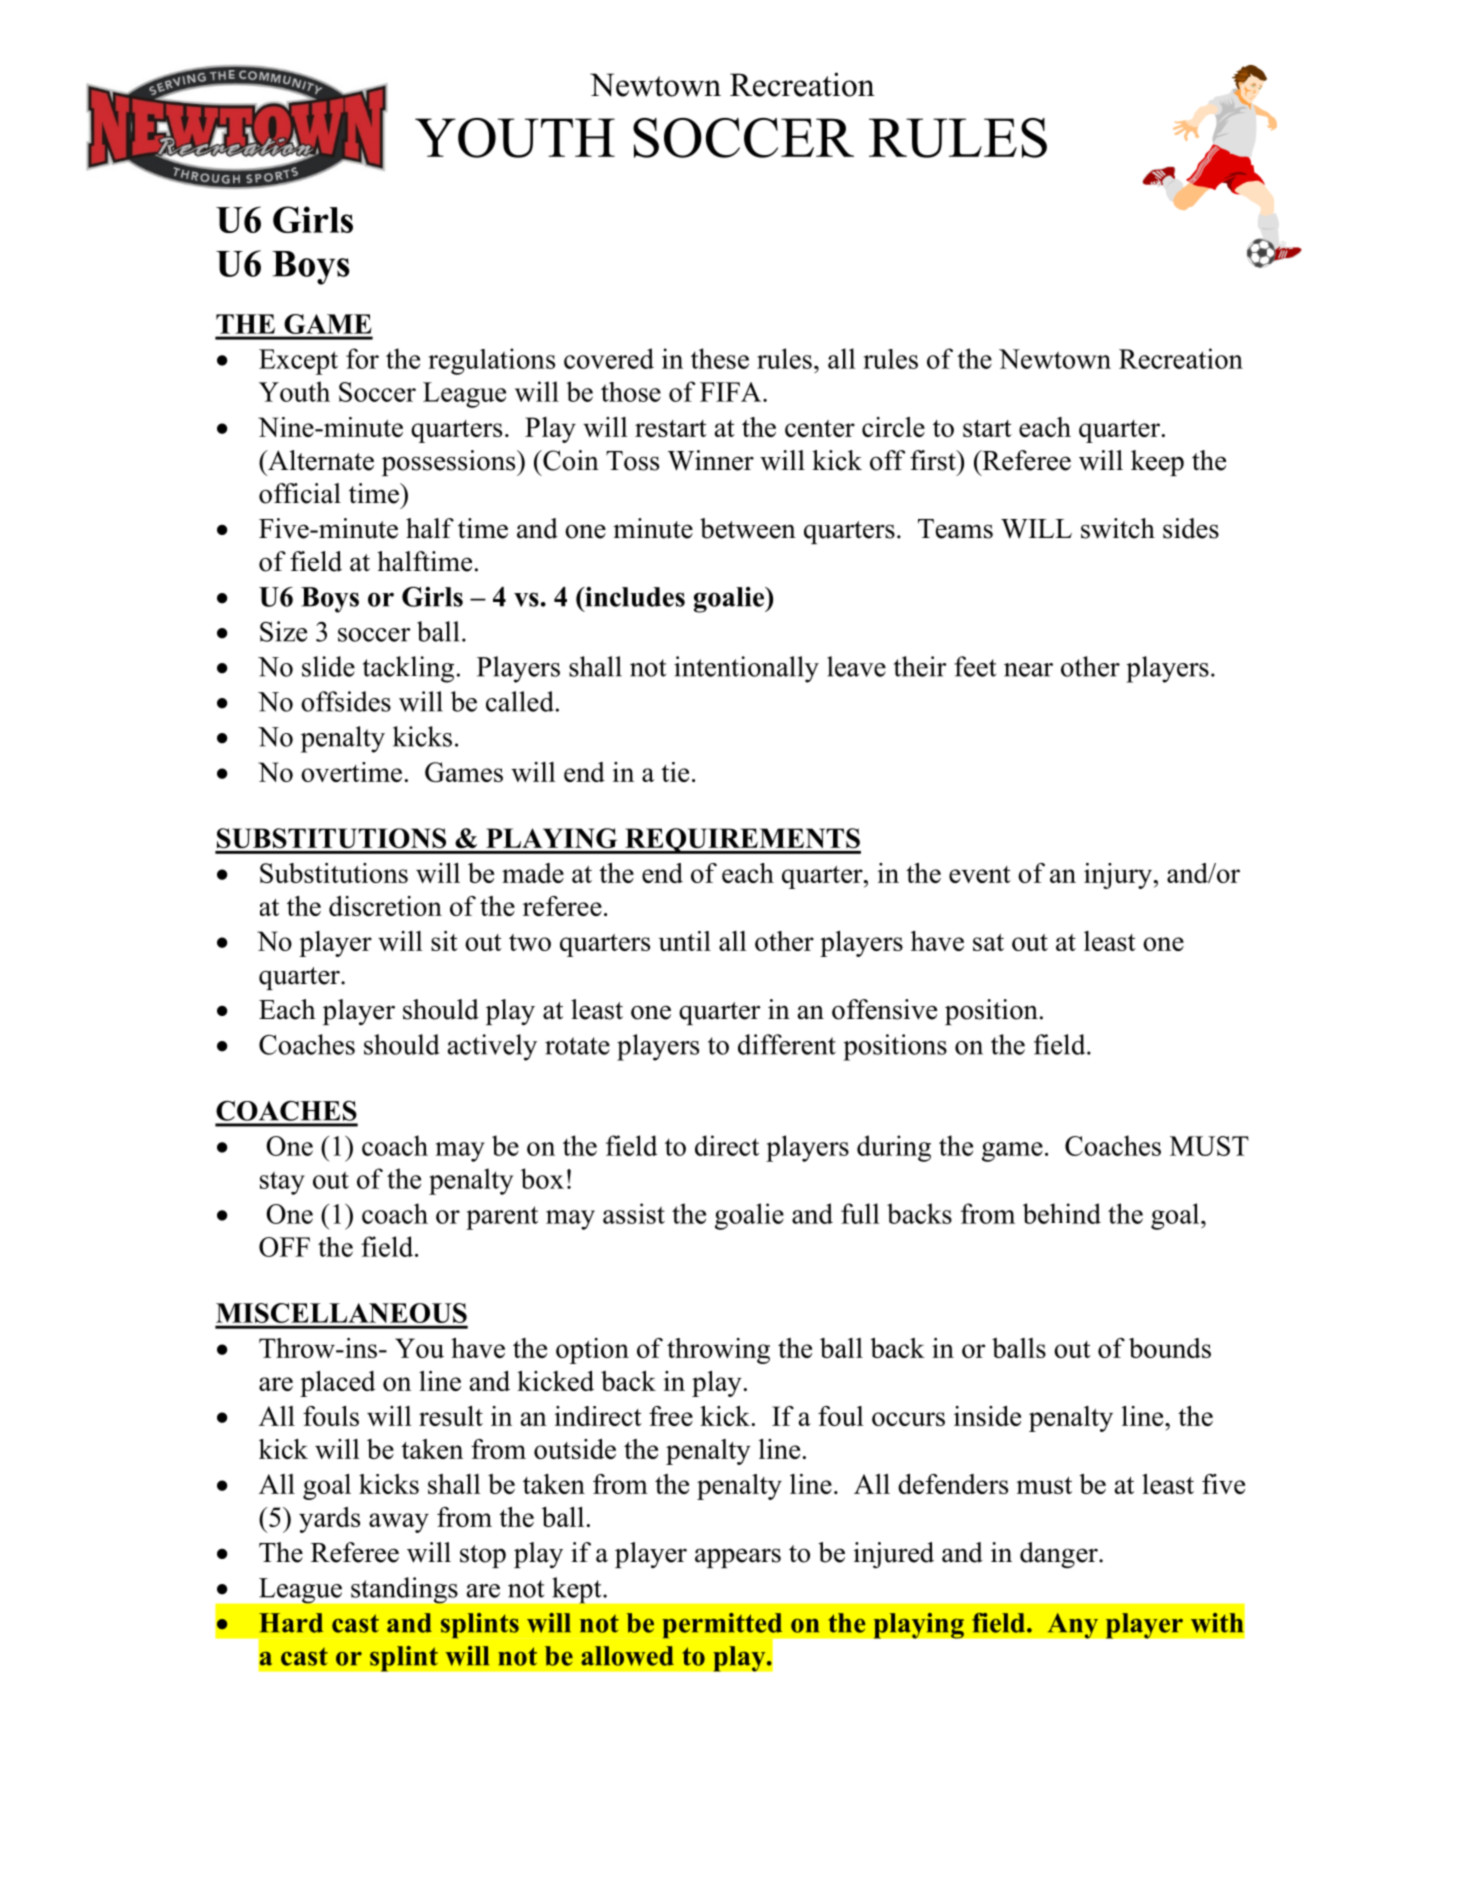 The width and height of the screenshot is (1465, 1896). What do you see at coordinates (1062, 1213) in the screenshot?
I see `behind` at bounding box center [1062, 1213].
